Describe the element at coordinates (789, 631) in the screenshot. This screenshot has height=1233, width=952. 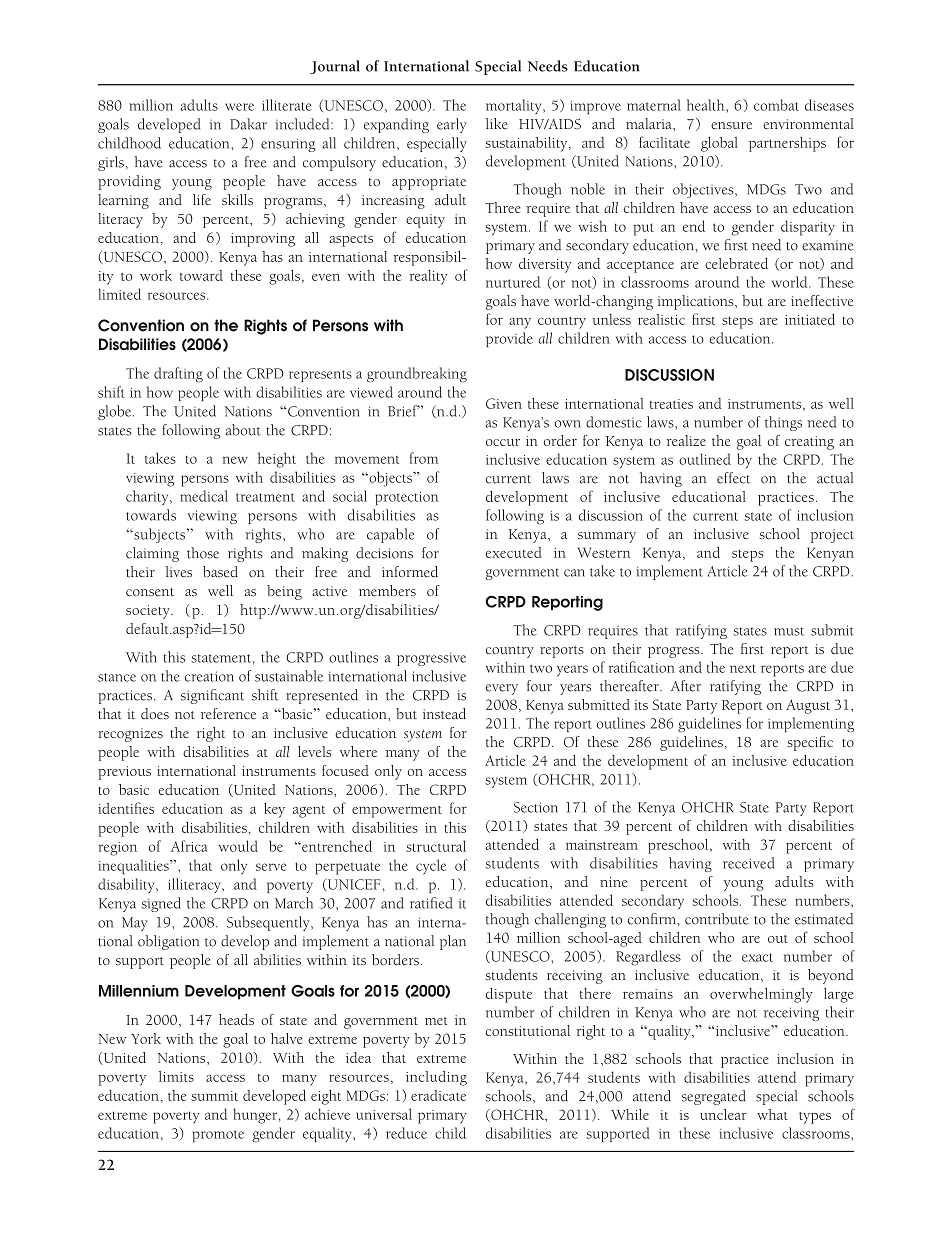
I see `must` at that location.
